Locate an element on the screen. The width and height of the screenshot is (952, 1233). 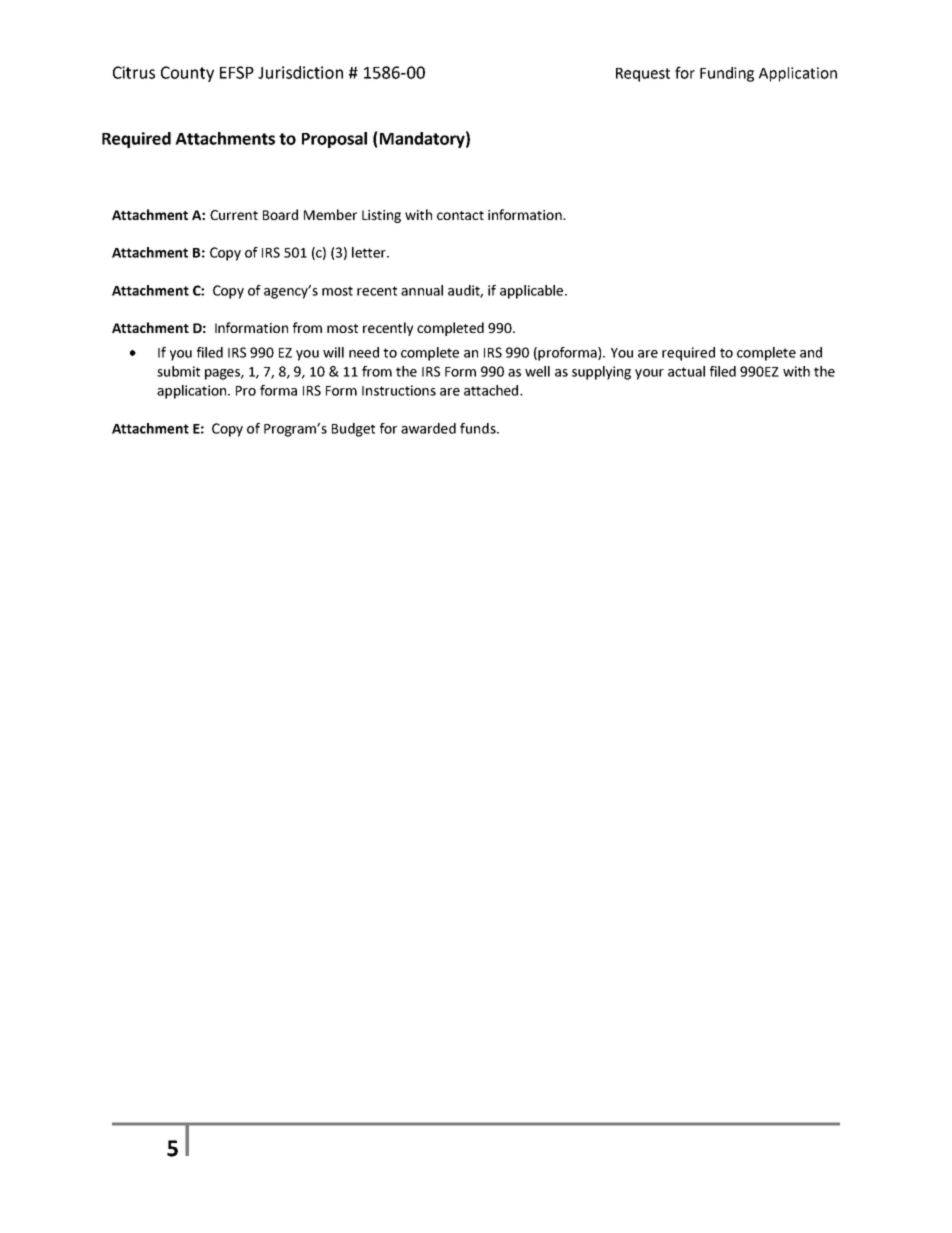
Budget is located at coordinates (353, 430).
